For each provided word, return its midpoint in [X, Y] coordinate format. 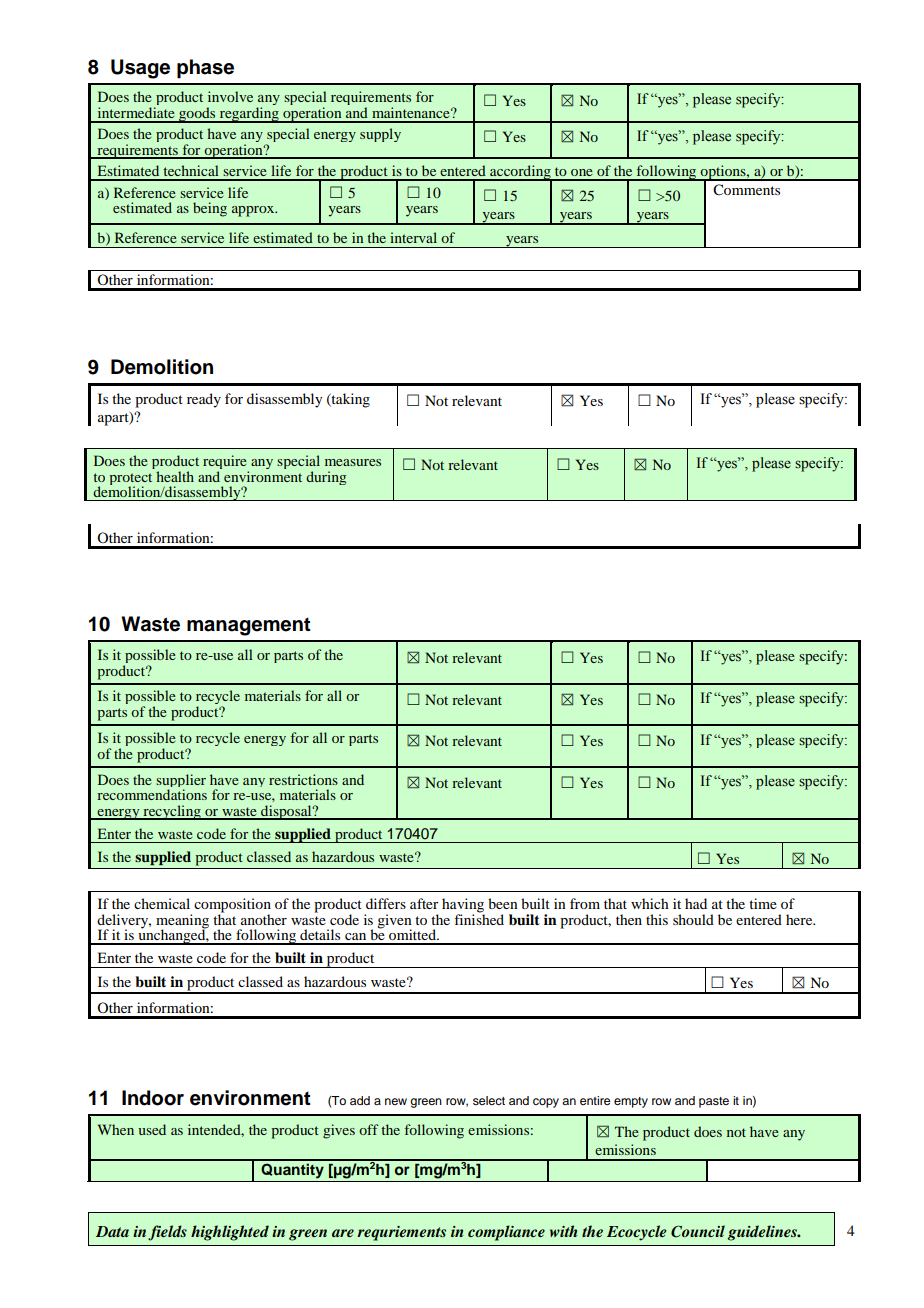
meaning [182, 922]
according [520, 173]
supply [380, 135]
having [463, 906]
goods [197, 115]
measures [353, 462]
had [696, 903]
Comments [746, 190]
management [249, 626]
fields [167, 1233]
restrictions [303, 779]
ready [204, 400]
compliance [506, 1233]
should [693, 919]
